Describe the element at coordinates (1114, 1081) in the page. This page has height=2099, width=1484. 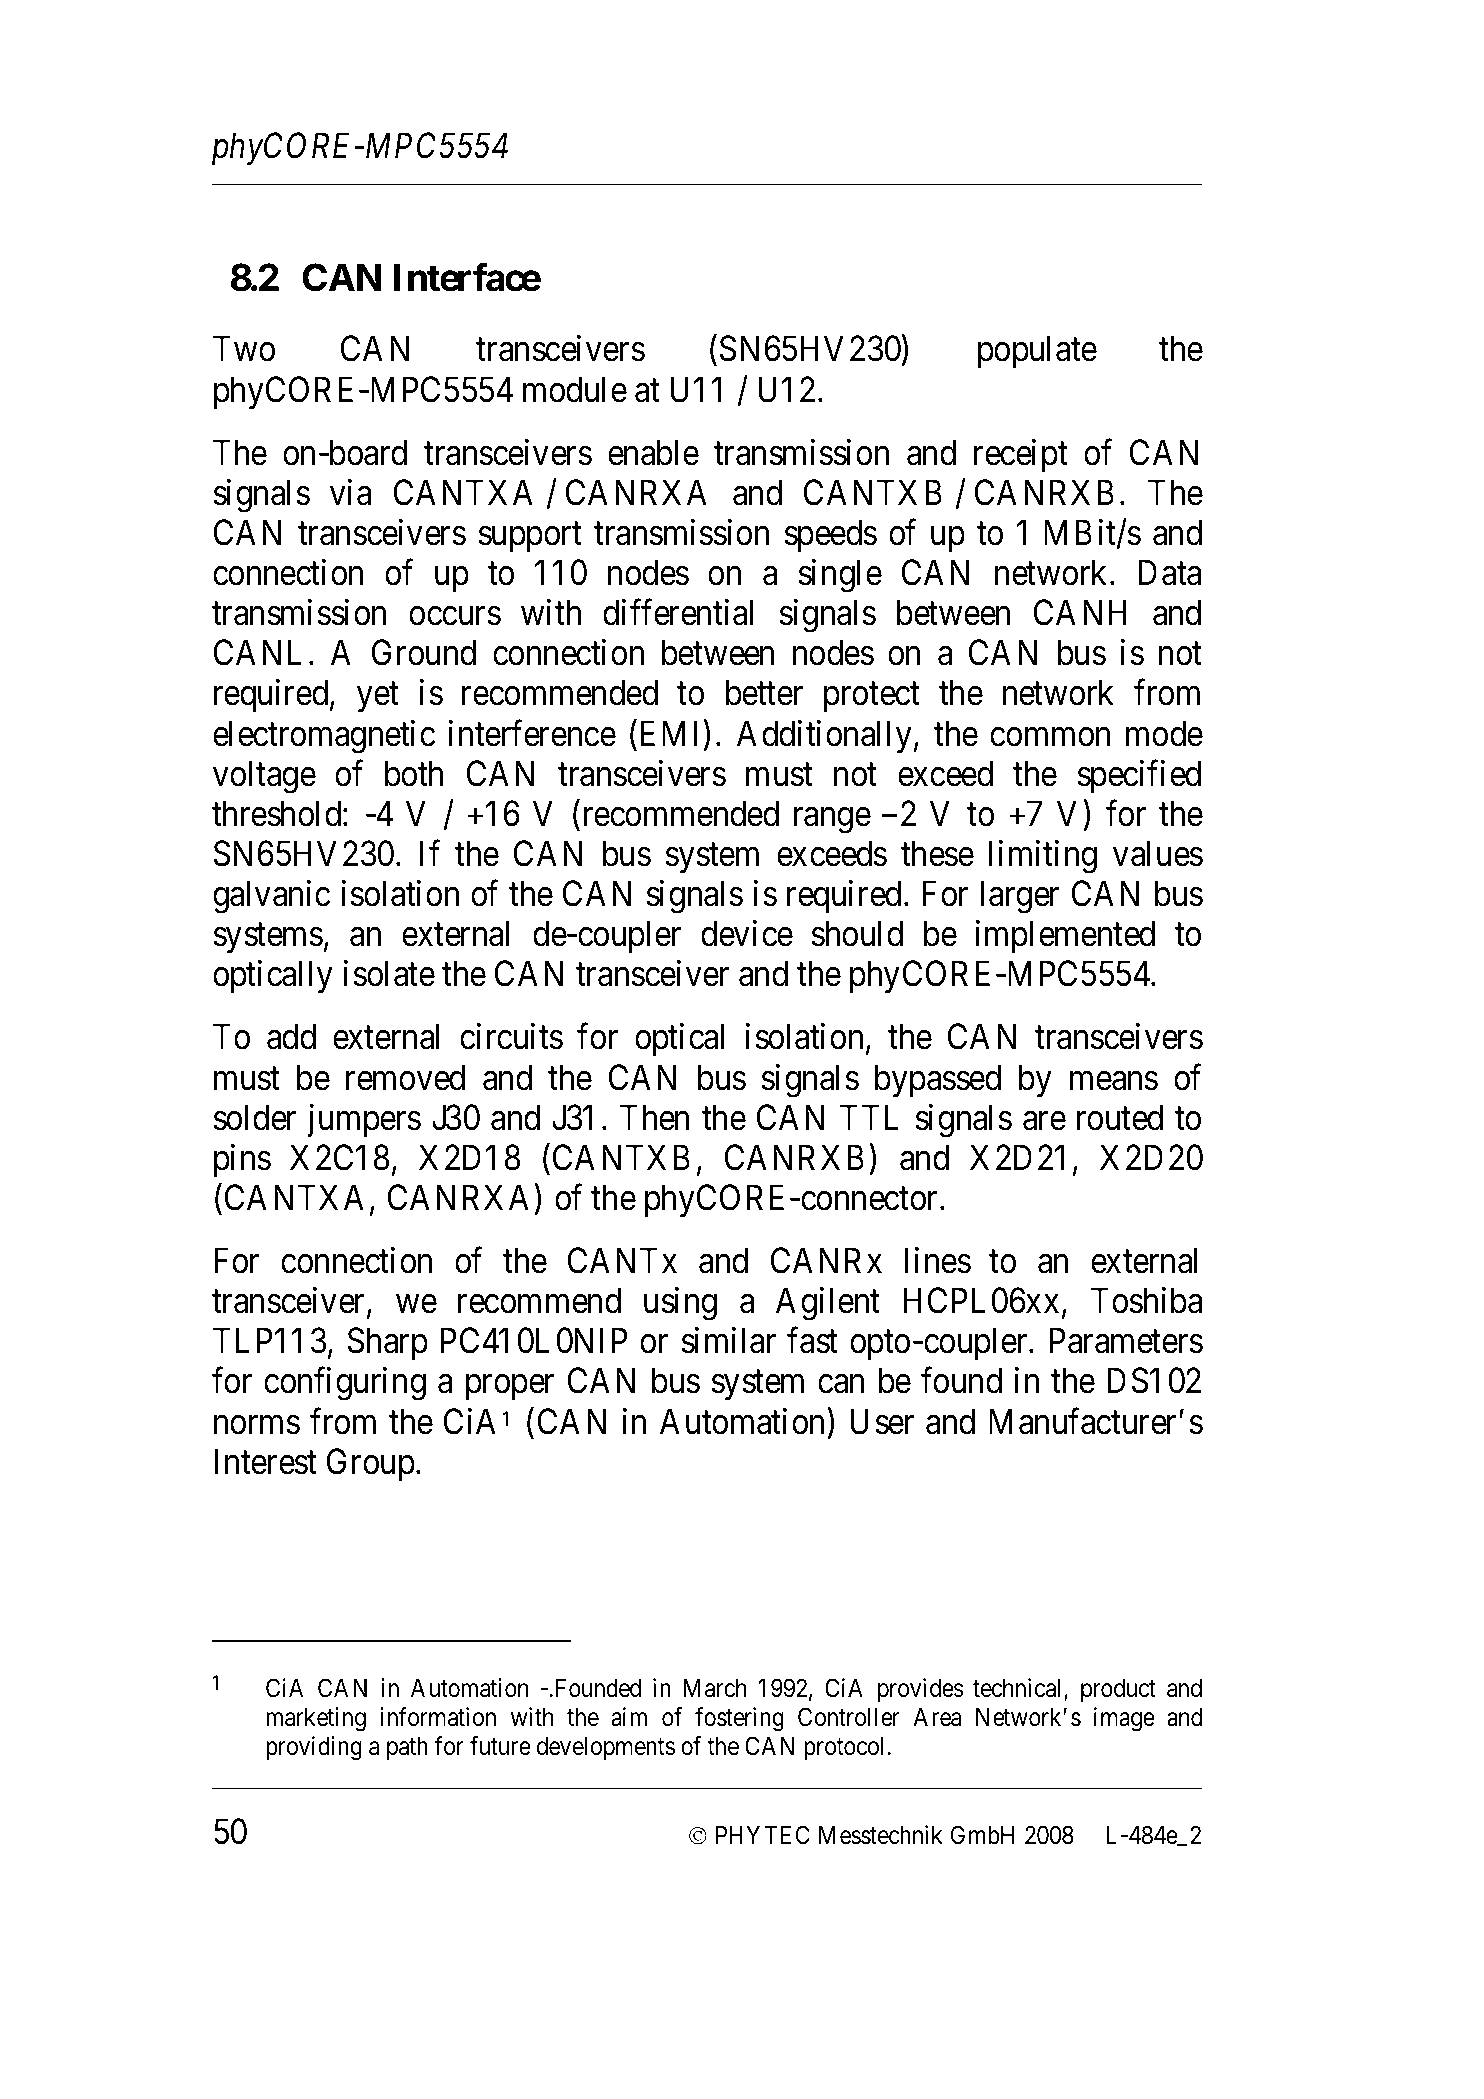
I see `means` at that location.
